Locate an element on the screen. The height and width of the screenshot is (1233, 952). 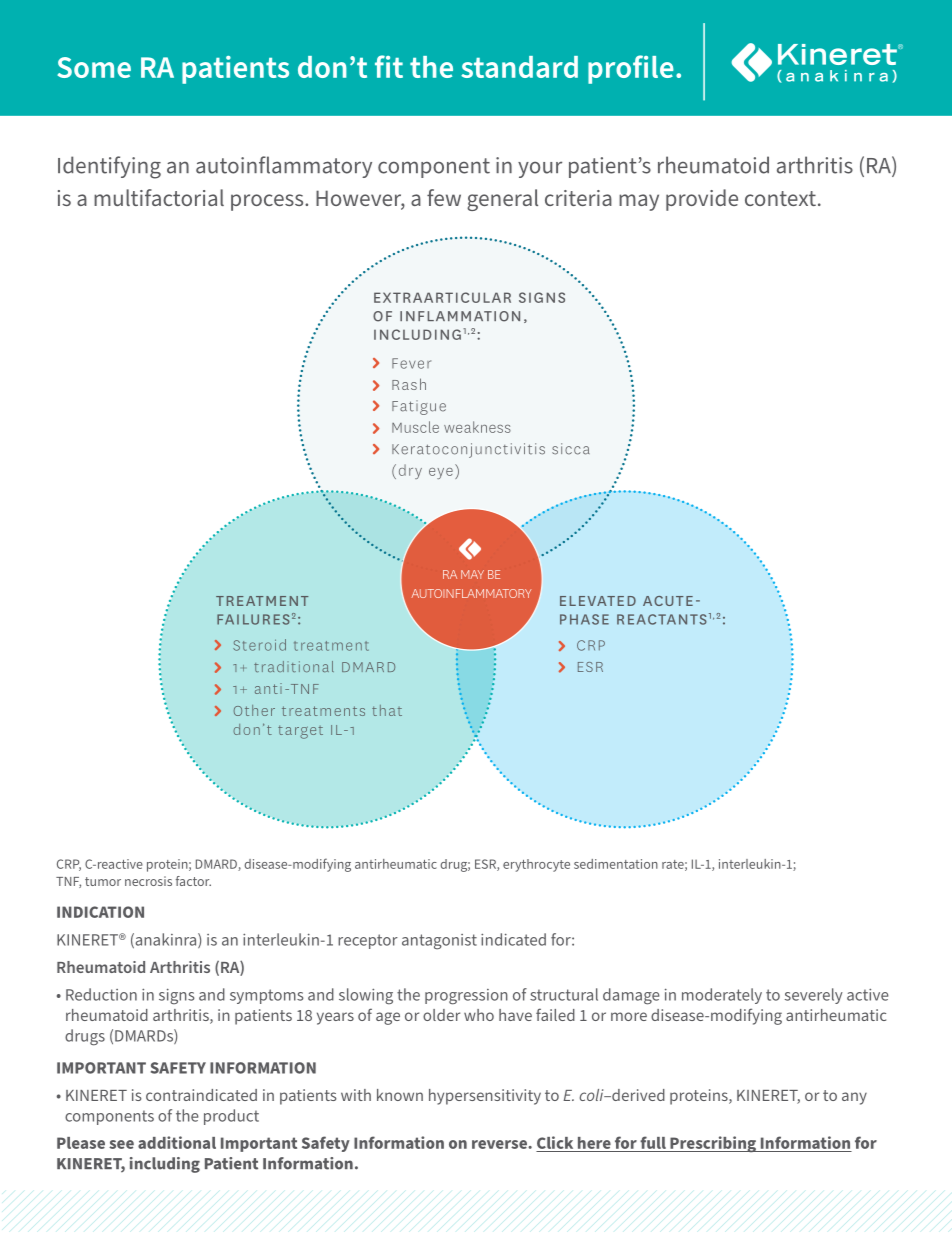
hypersensitivity is located at coordinates (485, 1097).
